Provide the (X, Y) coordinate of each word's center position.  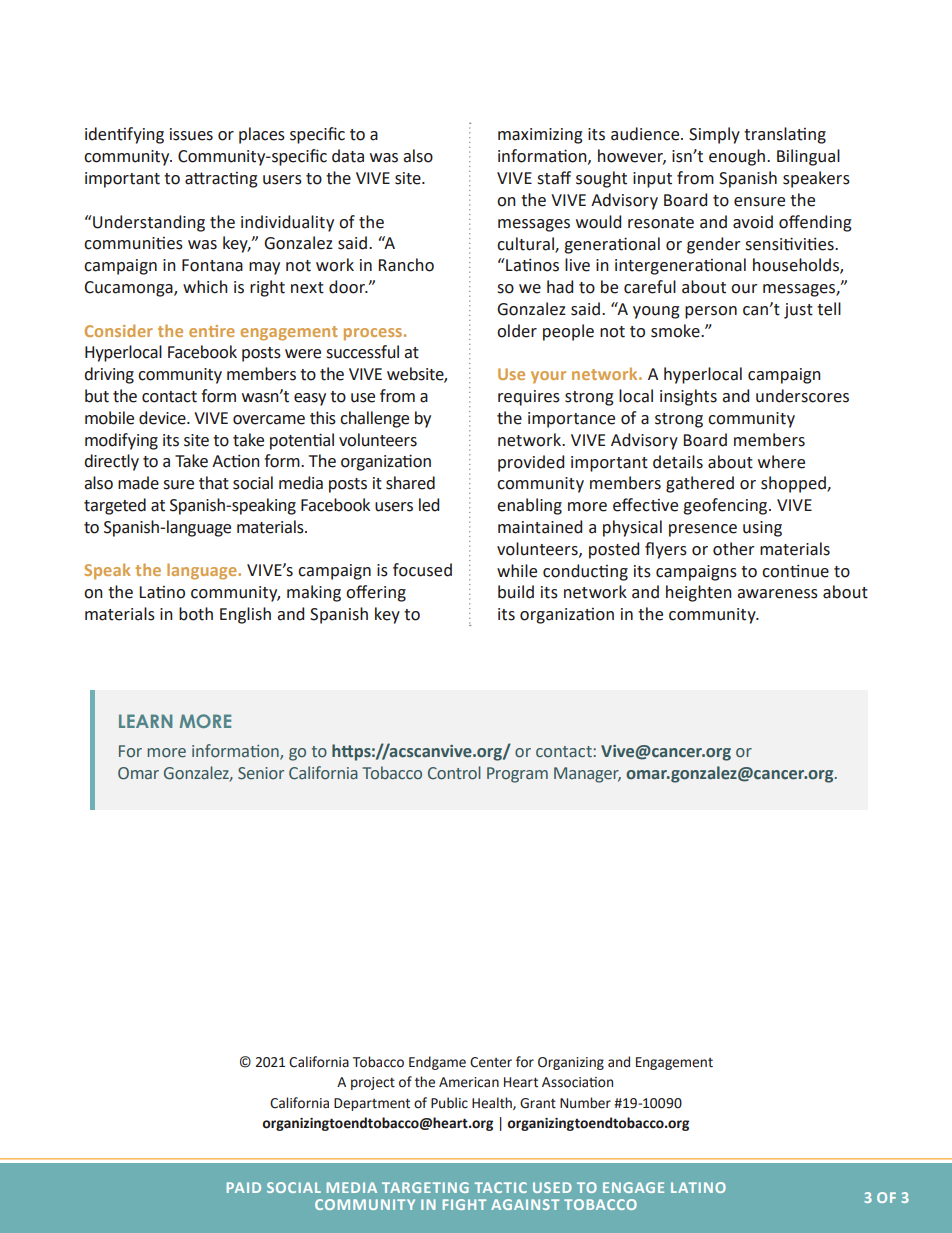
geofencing (726, 506)
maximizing (540, 136)
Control (454, 773)
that (214, 483)
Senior (261, 773)
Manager (587, 775)
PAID (244, 1187)
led (429, 505)
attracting (221, 180)
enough (737, 157)
